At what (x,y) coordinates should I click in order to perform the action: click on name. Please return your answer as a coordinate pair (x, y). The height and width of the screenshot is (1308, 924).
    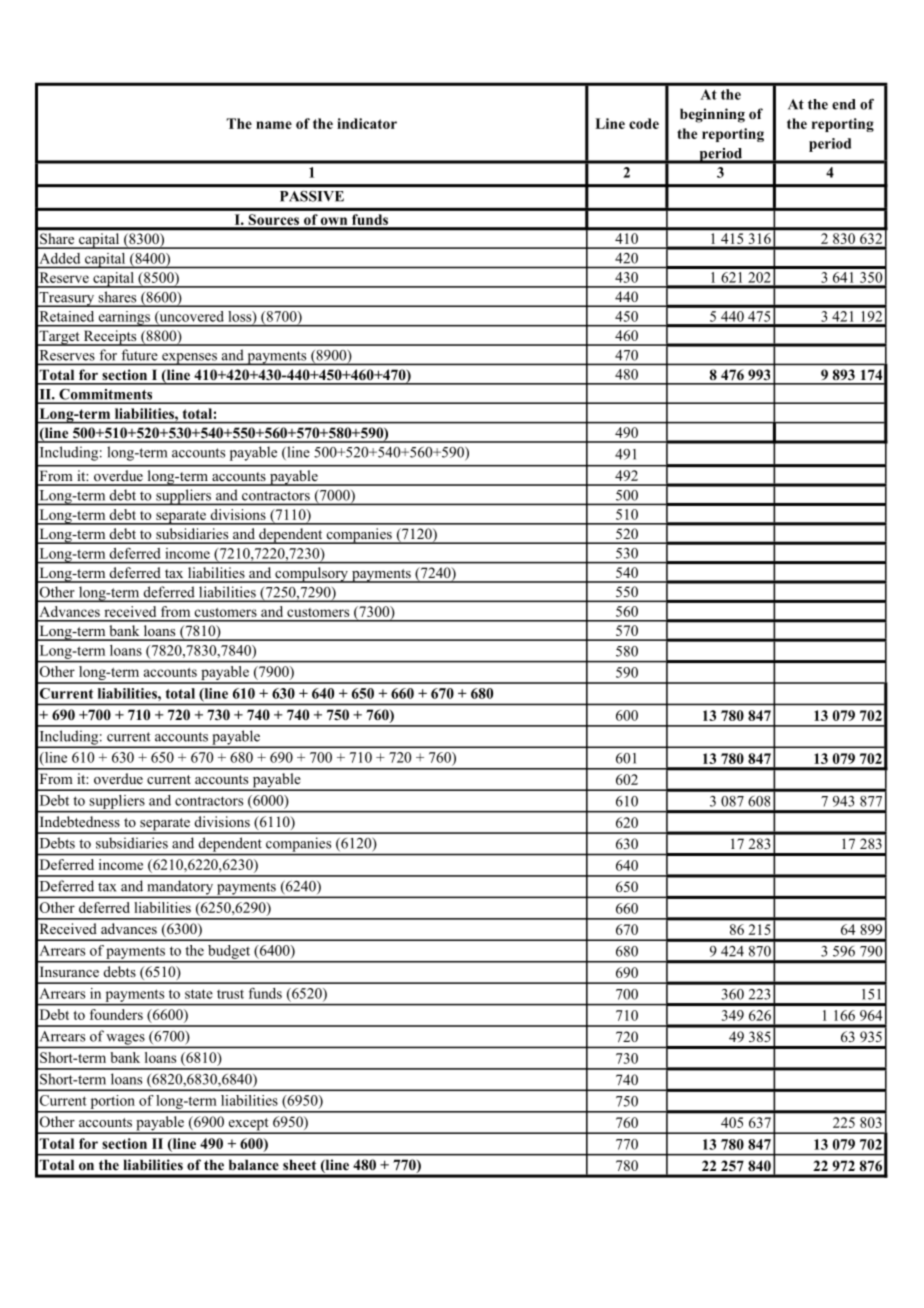
    Looking at the image, I should click on (274, 125).
